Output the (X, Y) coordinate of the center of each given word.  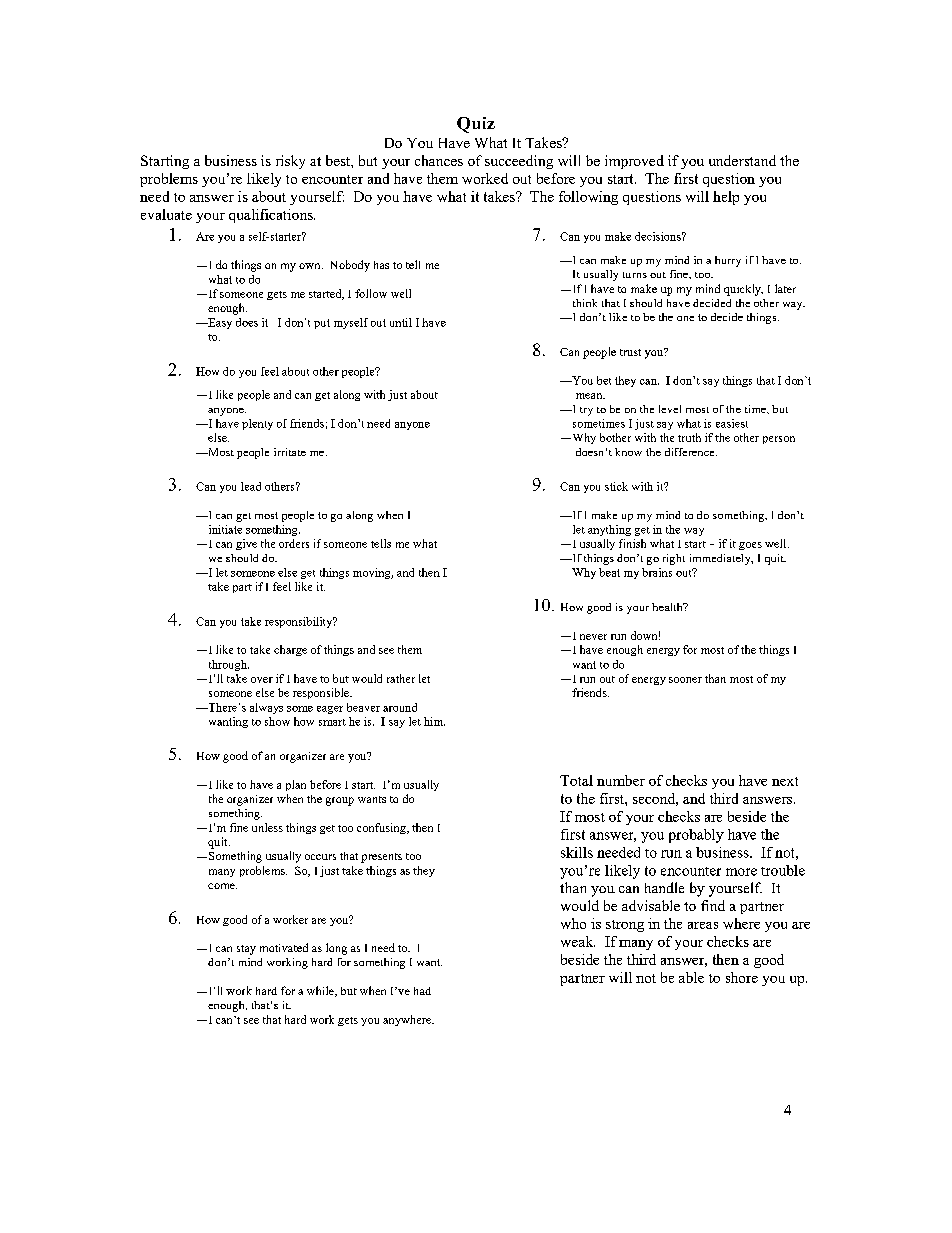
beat (609, 572)
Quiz (476, 125)
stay (246, 950)
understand (742, 160)
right (674, 559)
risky (290, 162)
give (246, 544)
